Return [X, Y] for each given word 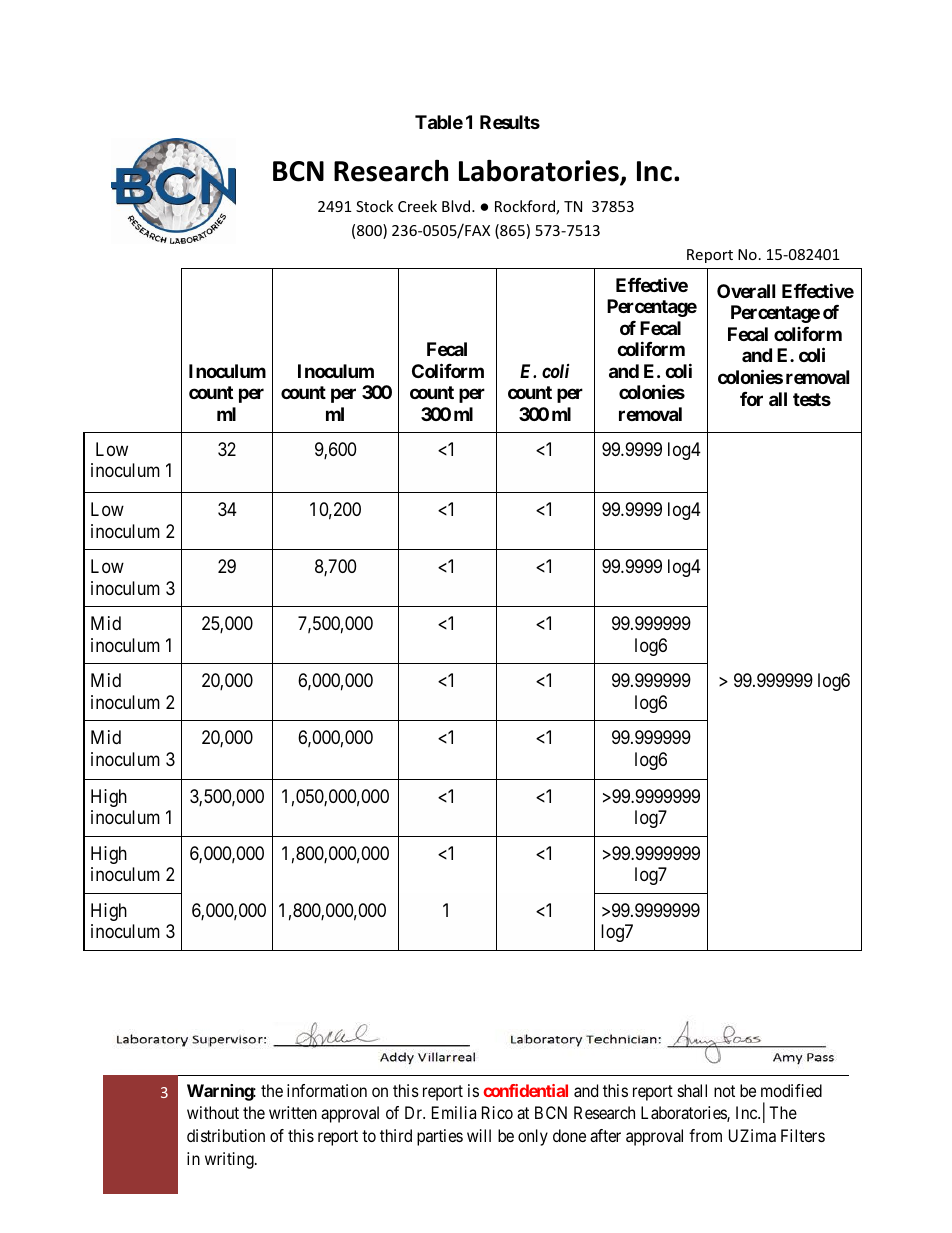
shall [692, 1090]
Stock [374, 206]
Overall [746, 291]
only [533, 1137]
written [293, 1112]
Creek [417, 206]
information [327, 1090]
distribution [226, 1135]
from [705, 1135]
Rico [497, 1112]
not [724, 1091]
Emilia [454, 1112]
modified [791, 1090]
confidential [525, 1090]
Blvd [457, 206]
